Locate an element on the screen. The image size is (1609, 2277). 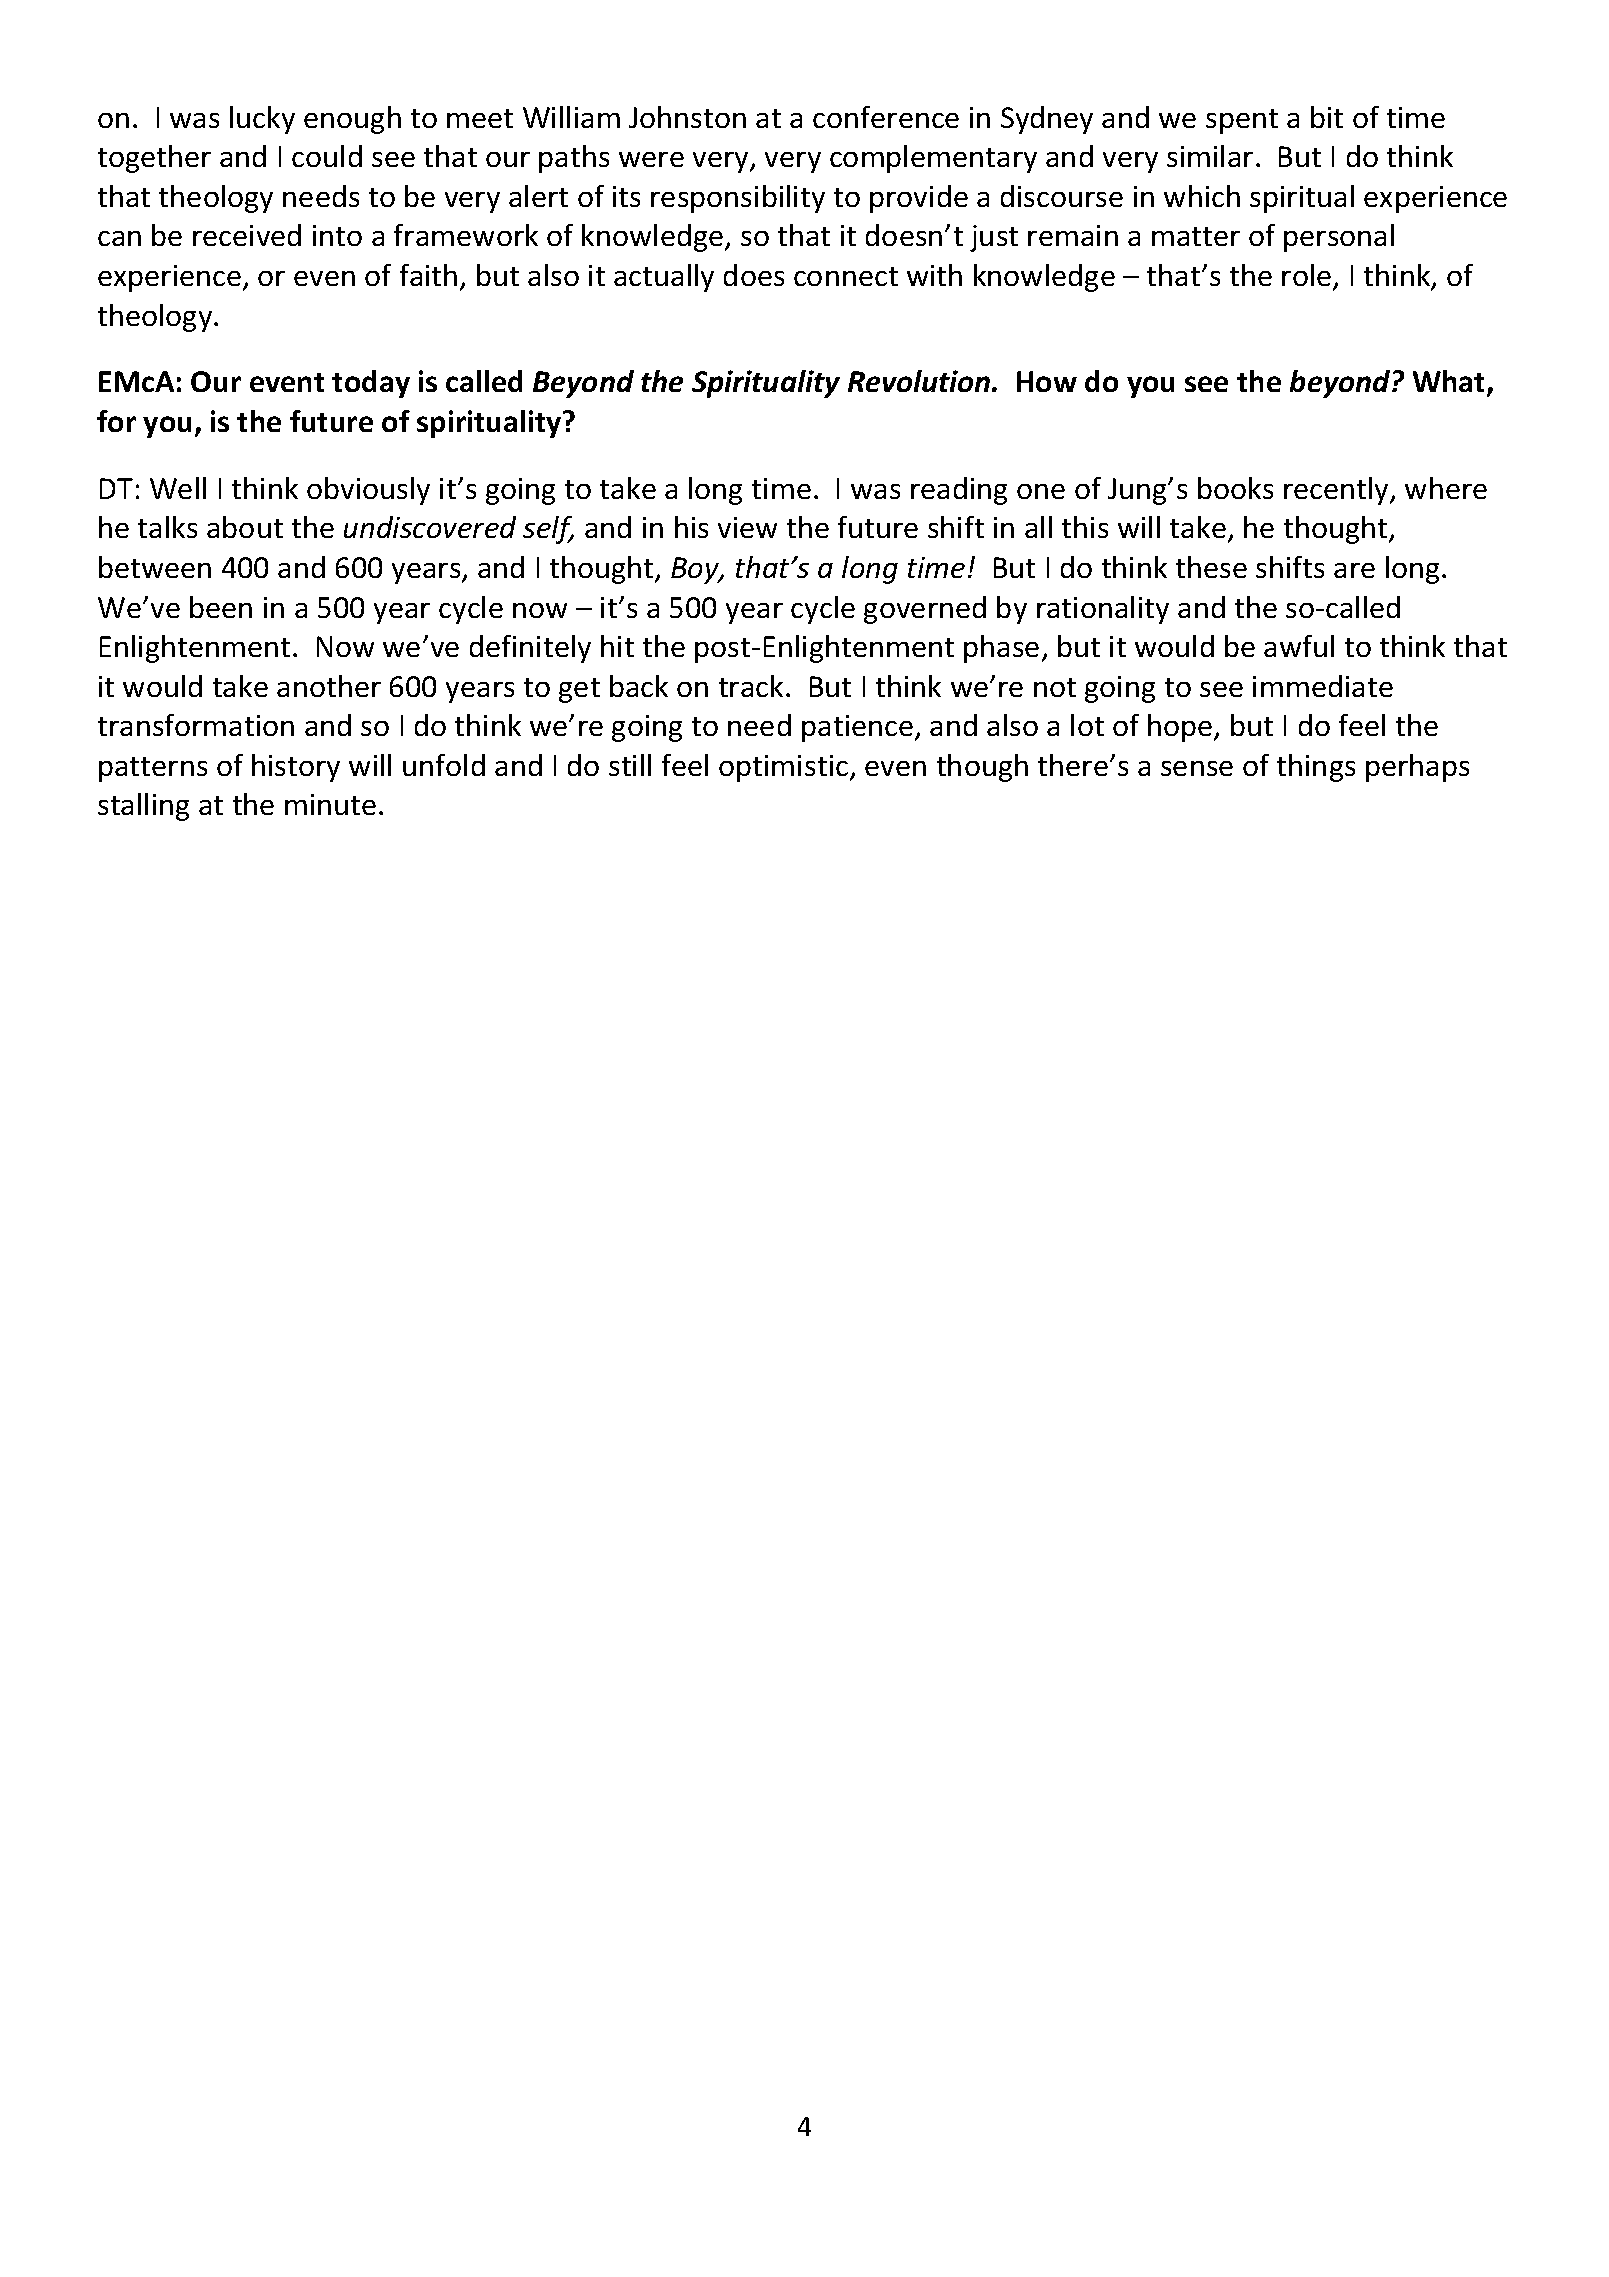
Johnston is located at coordinates (687, 117).
